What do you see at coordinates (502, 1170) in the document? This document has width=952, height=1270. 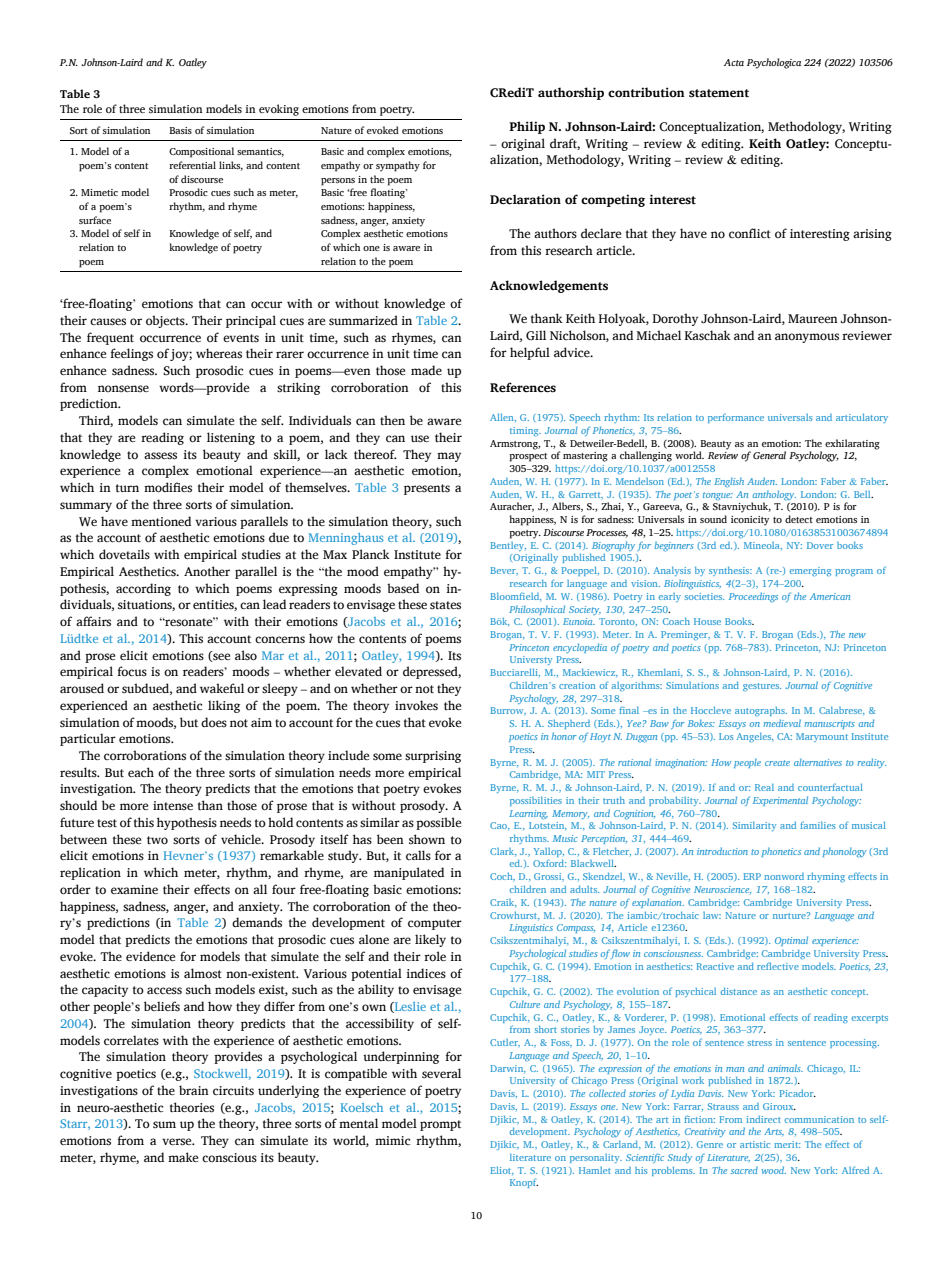 I see `Eliot` at bounding box center [502, 1170].
